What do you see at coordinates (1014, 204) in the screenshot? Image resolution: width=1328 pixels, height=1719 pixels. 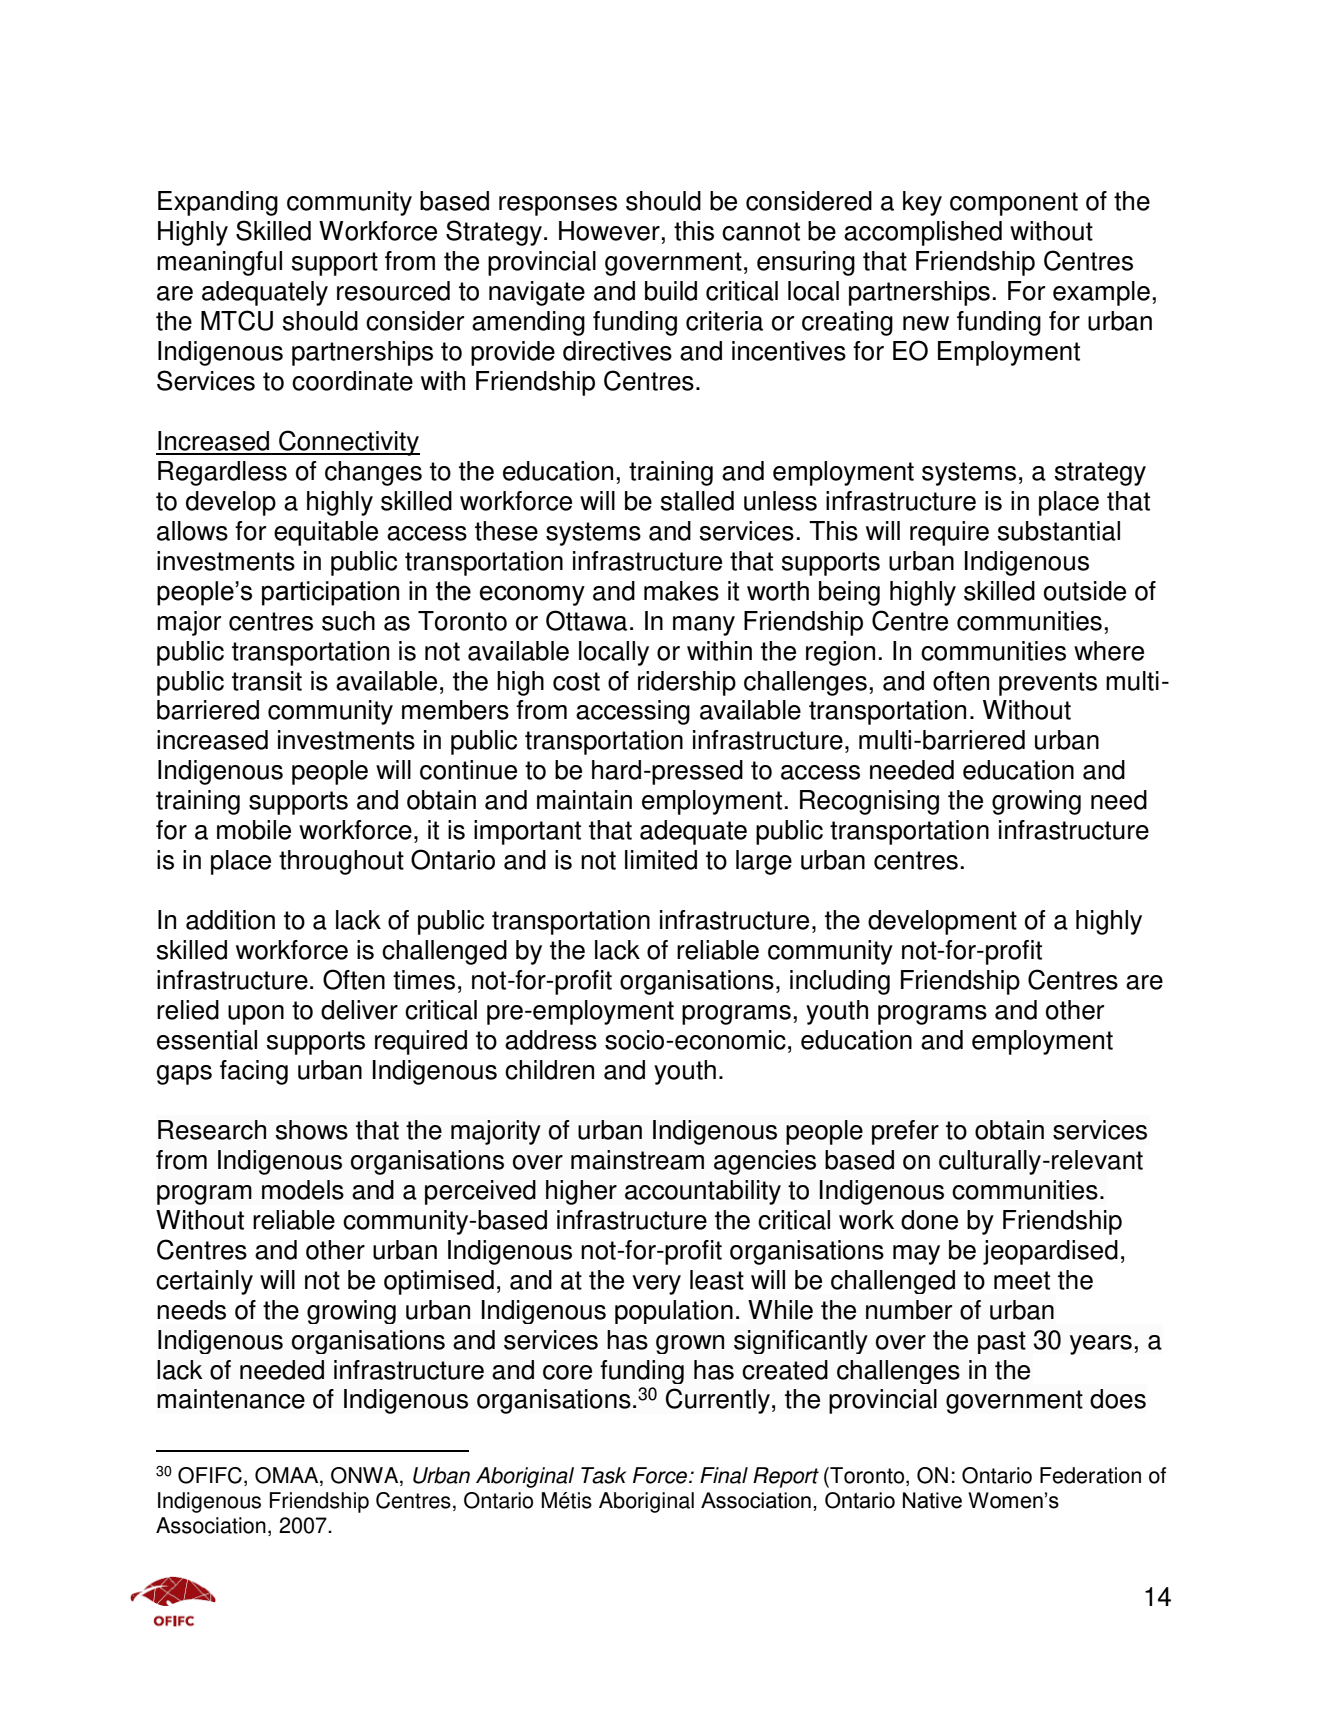 I see `component` at bounding box center [1014, 204].
